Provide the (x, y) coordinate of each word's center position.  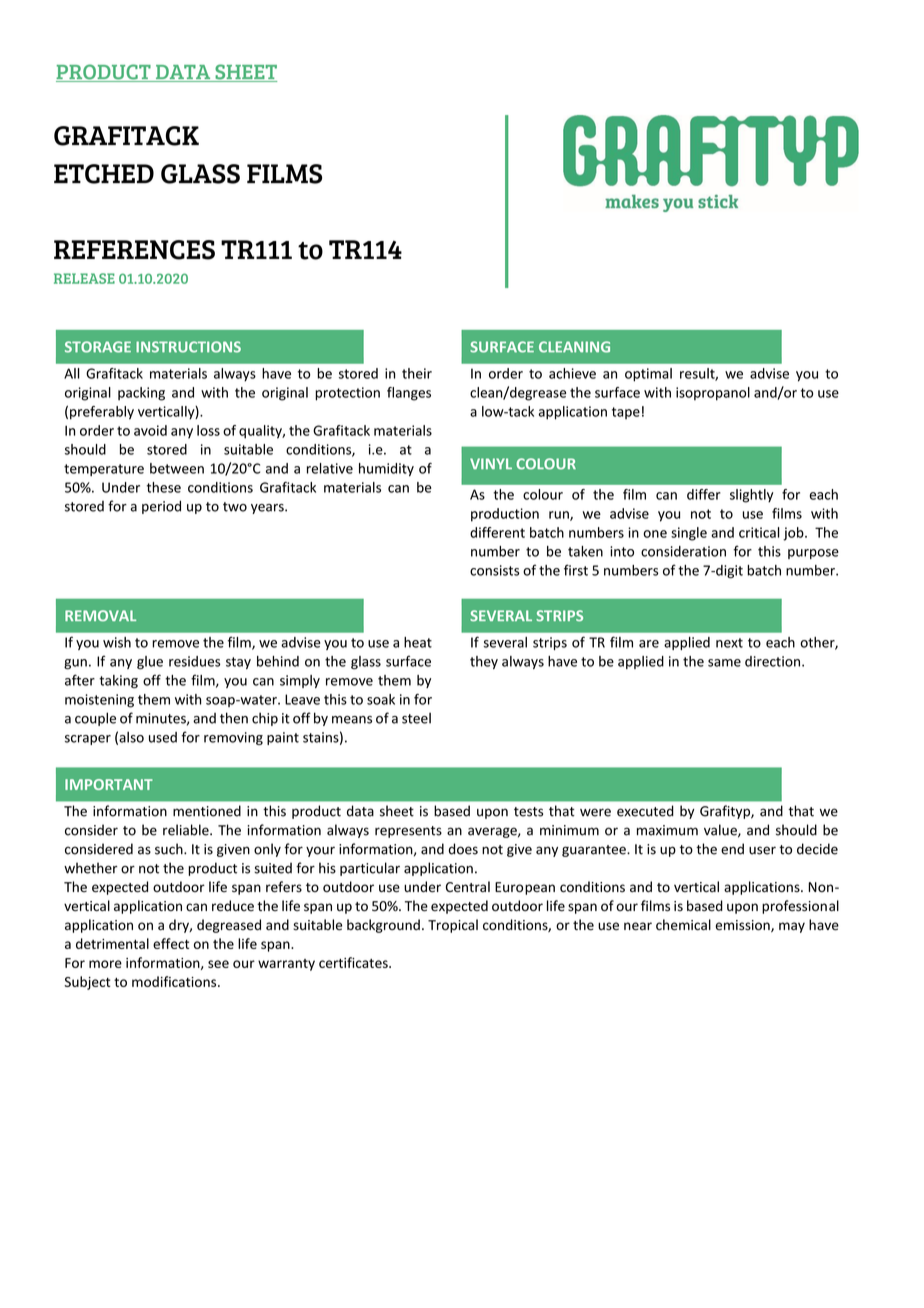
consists (494, 570)
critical (759, 532)
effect (171, 943)
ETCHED (104, 174)
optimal (648, 375)
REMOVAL (100, 616)
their (417, 373)
